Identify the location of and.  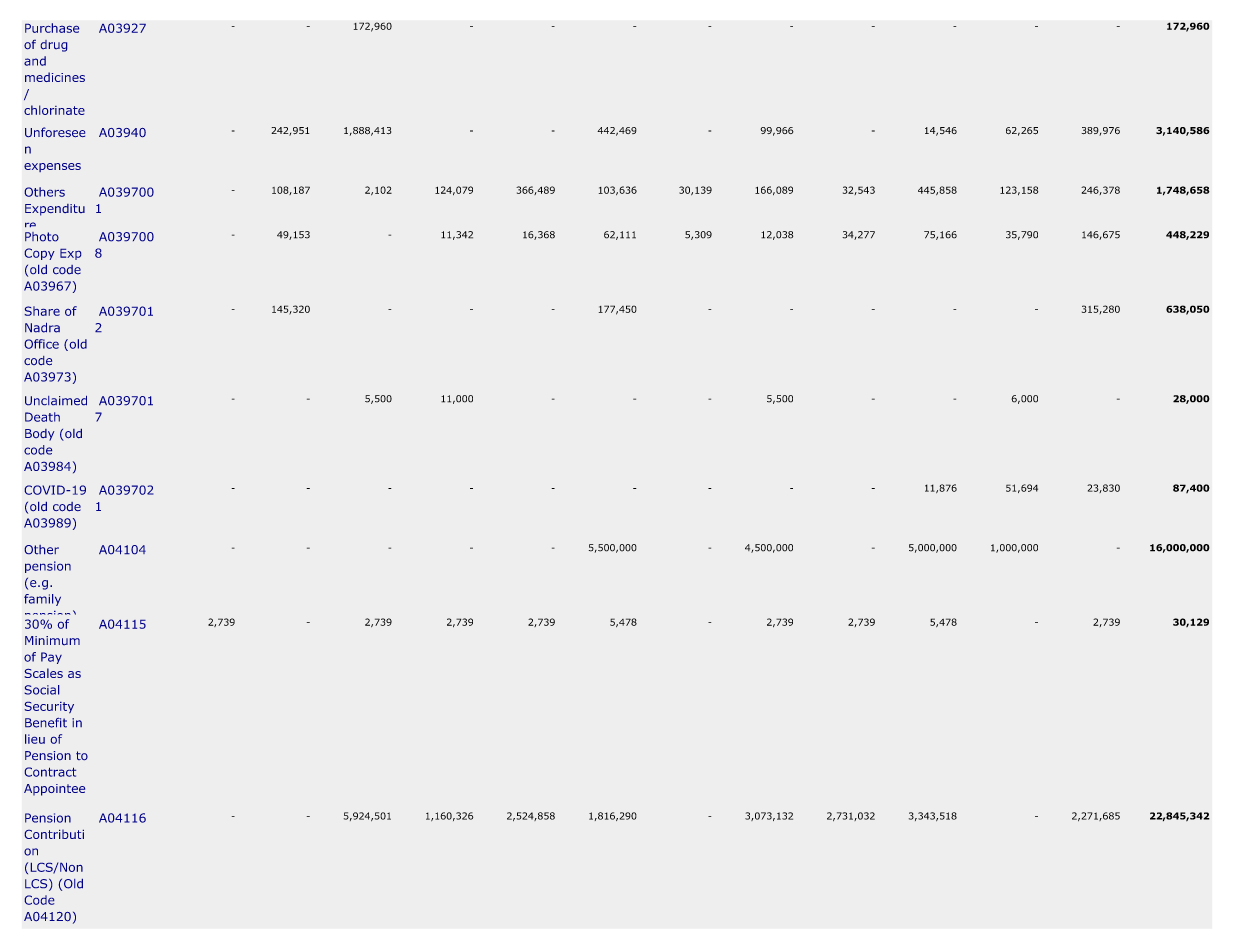
(35, 61).
